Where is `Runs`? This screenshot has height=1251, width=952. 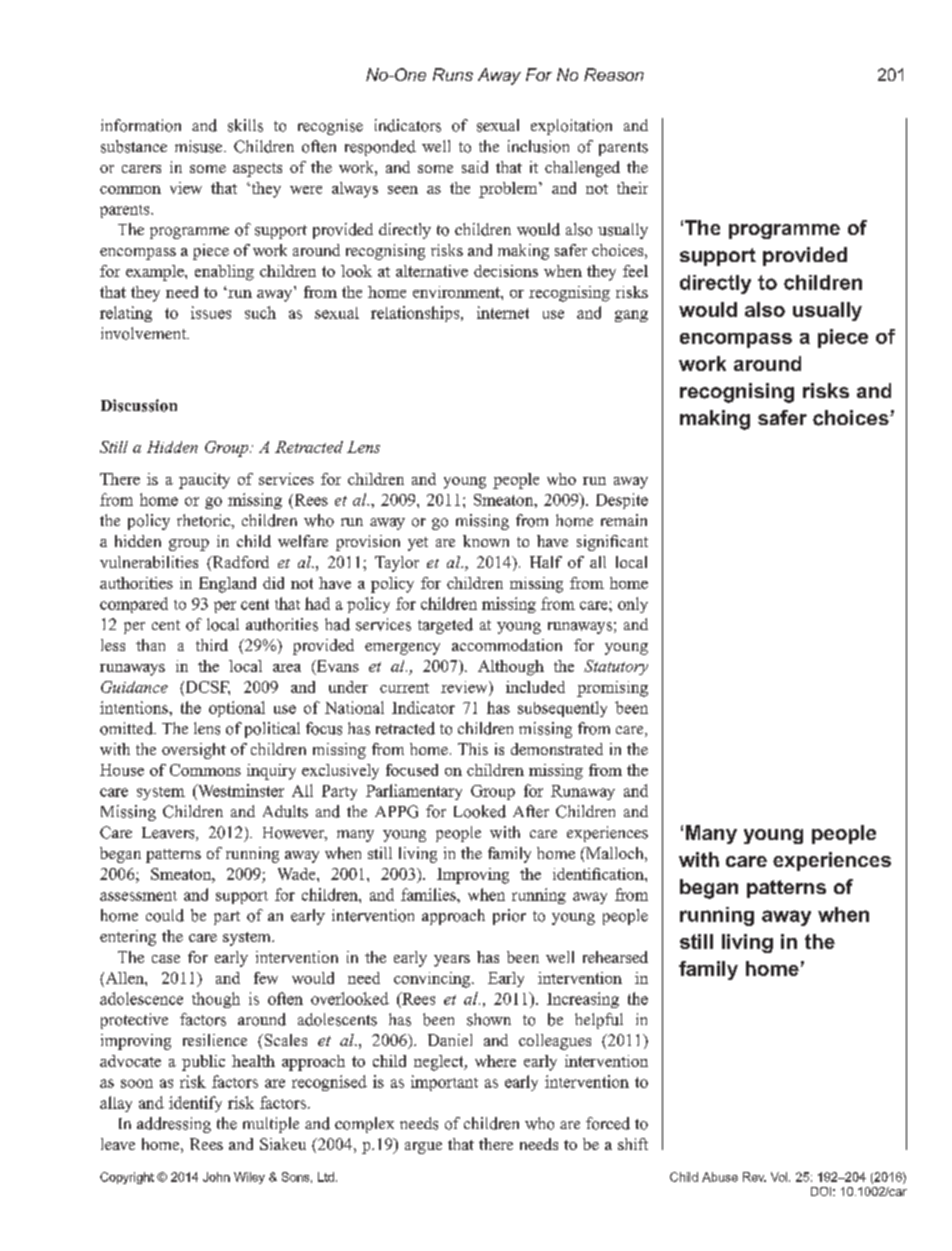 Runs is located at coordinates (453, 74).
